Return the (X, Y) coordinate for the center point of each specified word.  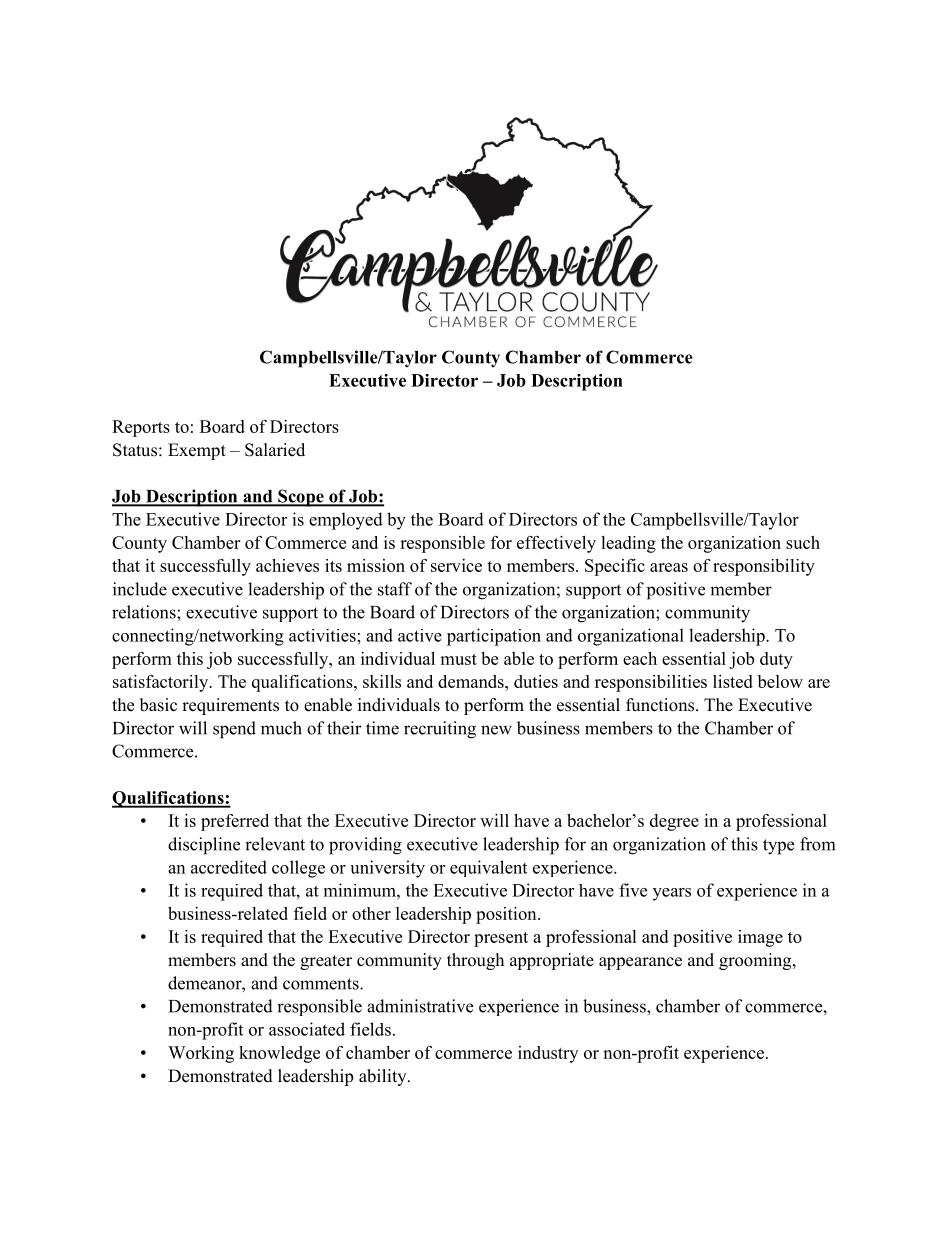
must (458, 659)
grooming (756, 961)
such (803, 542)
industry (548, 1054)
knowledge (279, 1054)
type (778, 847)
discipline (204, 846)
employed (346, 521)
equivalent (488, 868)
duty (776, 660)
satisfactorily (162, 683)
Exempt (197, 451)
